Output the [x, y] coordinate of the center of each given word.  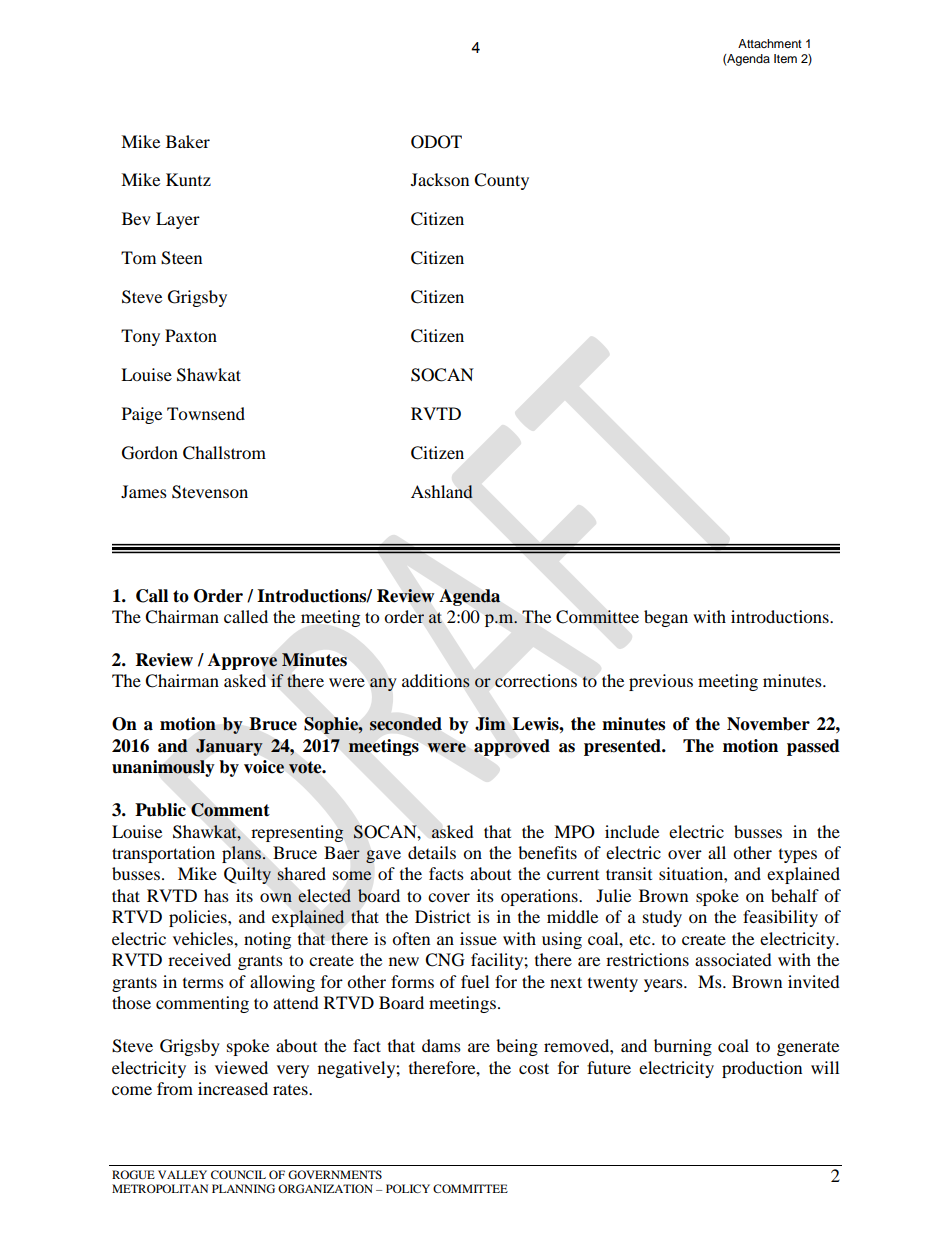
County [501, 181]
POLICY [408, 1188]
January [229, 747]
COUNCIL [238, 1174]
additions [436, 681]
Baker [188, 141]
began [666, 618]
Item [785, 58]
